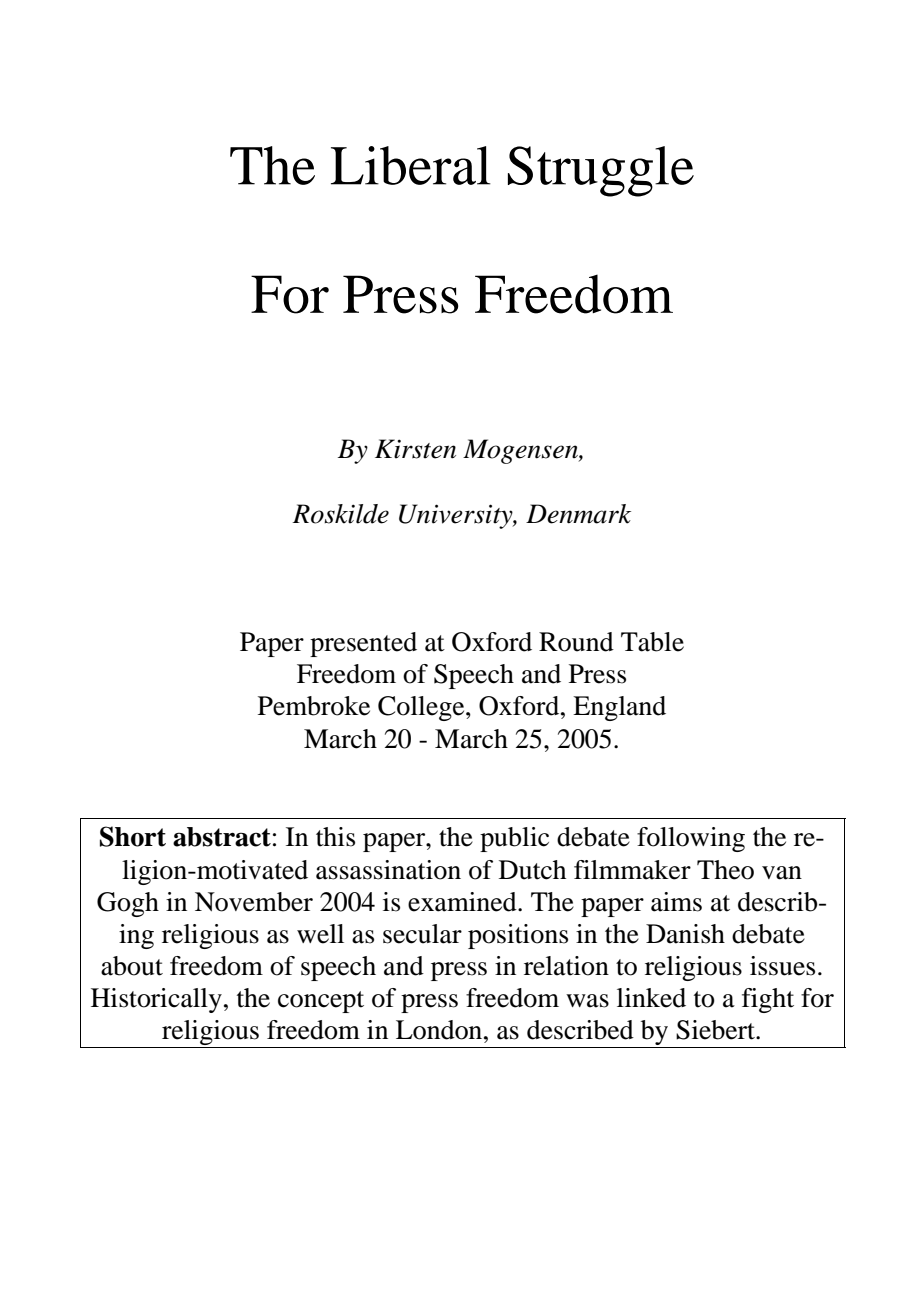  I want to click on Historically, so click(156, 1000).
